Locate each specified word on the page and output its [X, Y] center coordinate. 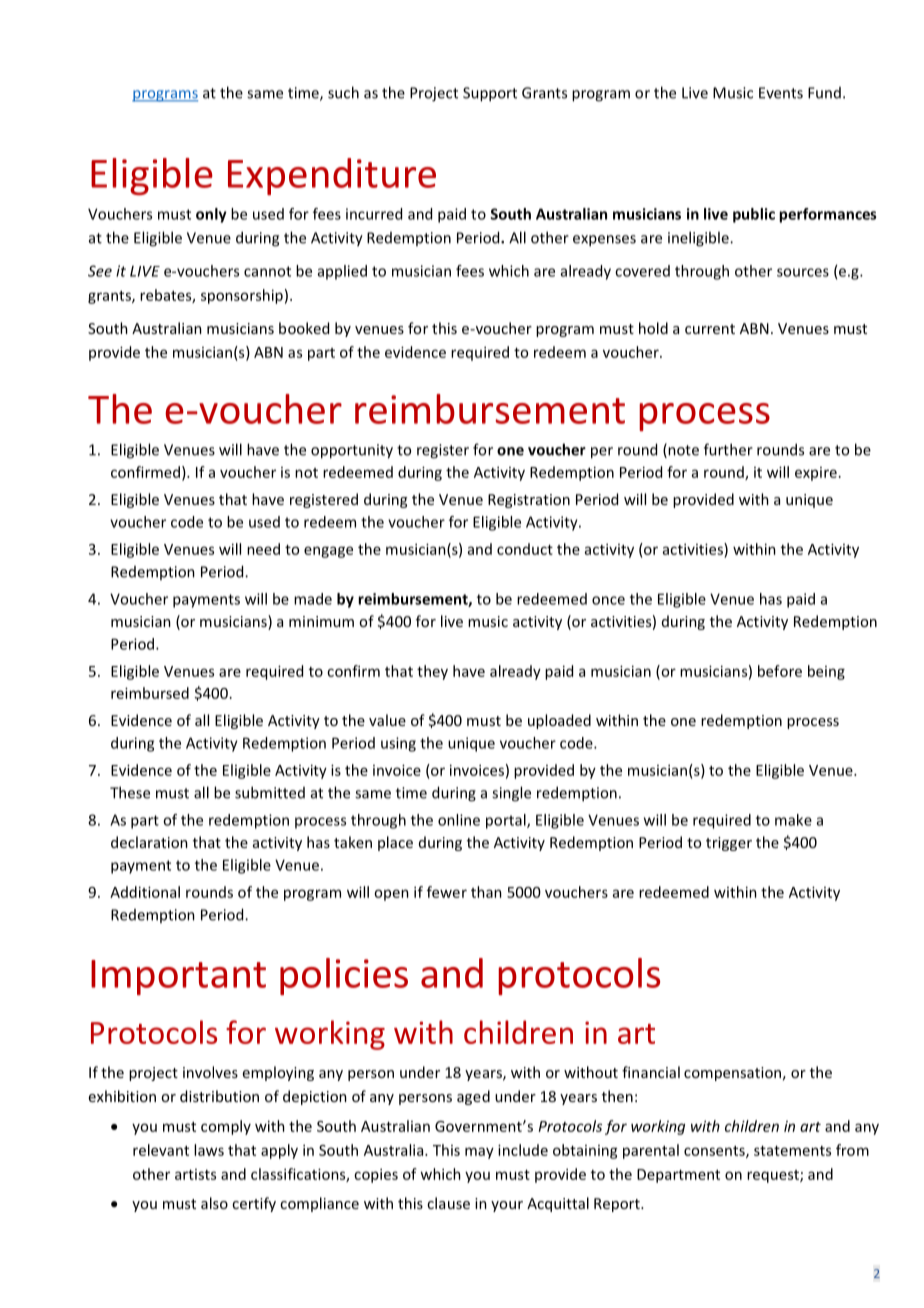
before [780, 671]
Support [490, 94]
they [432, 672]
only [211, 215]
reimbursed [150, 693]
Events [781, 93]
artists [195, 1174]
